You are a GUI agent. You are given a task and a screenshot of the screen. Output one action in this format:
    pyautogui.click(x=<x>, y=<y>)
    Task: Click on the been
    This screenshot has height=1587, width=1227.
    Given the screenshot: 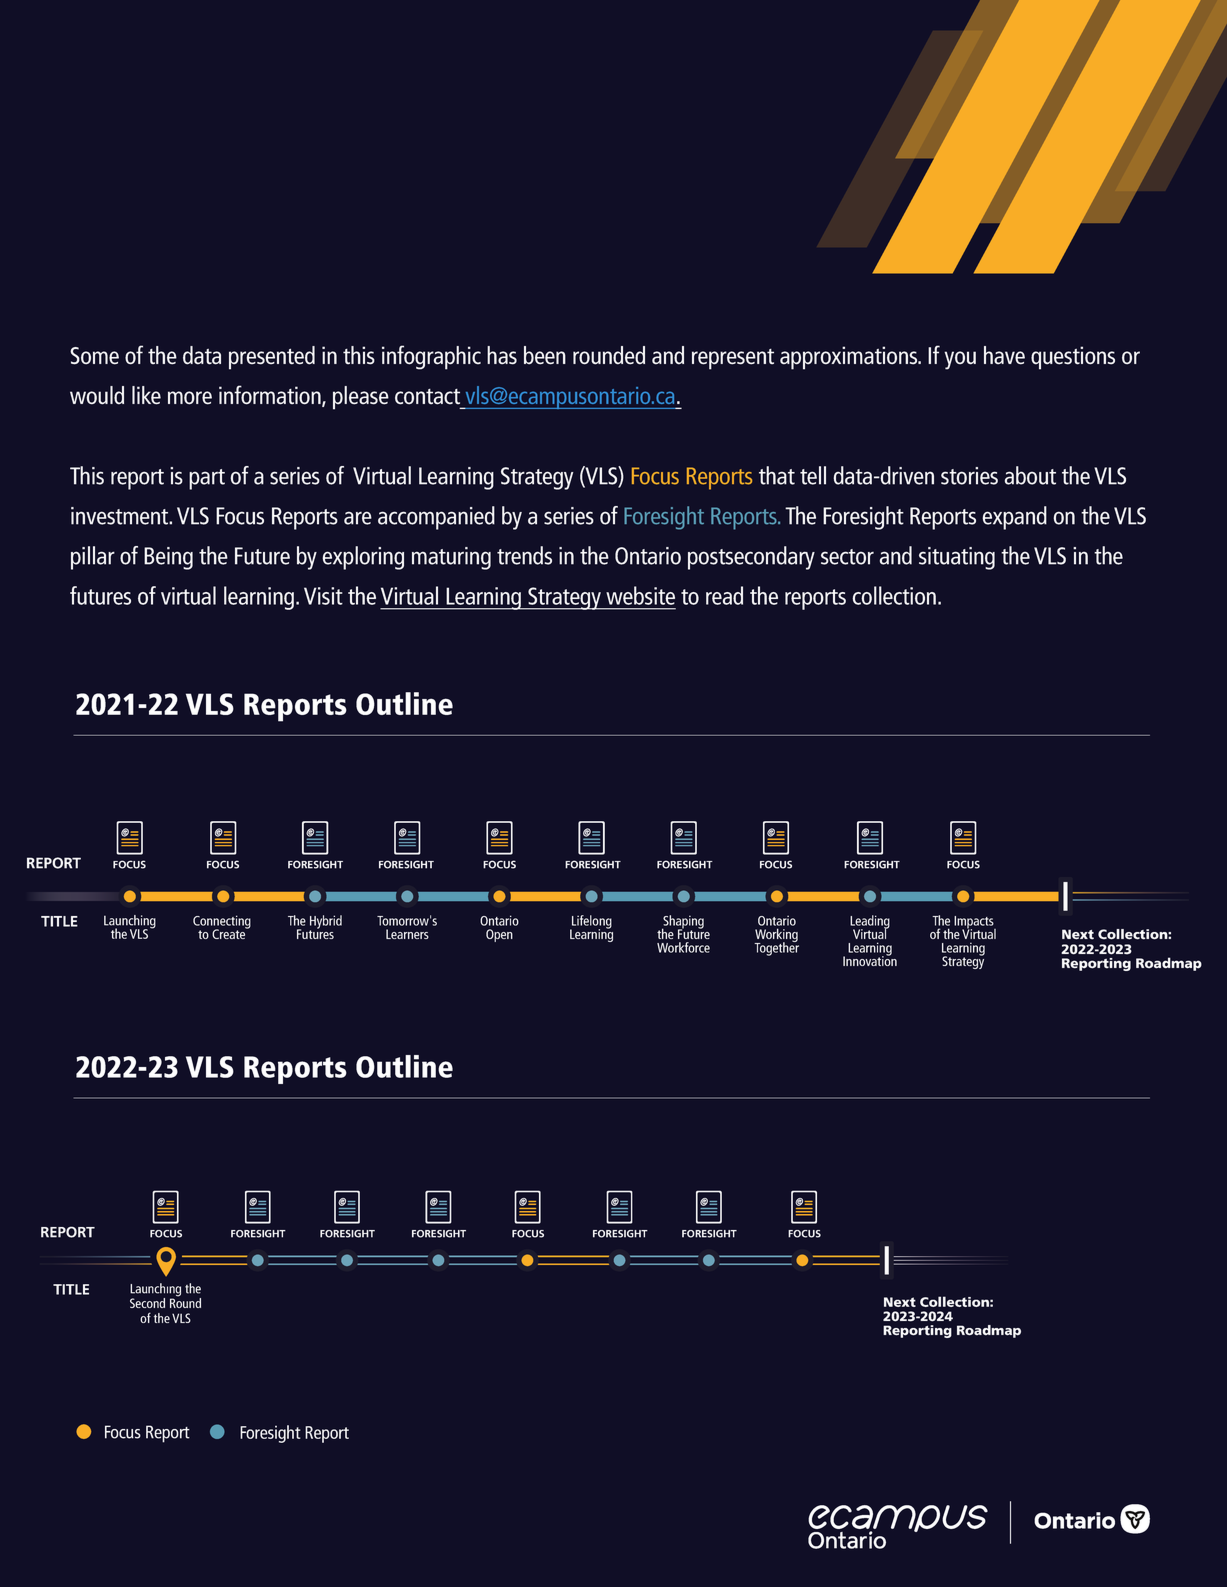 What is the action you would take?
    pyautogui.click(x=545, y=355)
